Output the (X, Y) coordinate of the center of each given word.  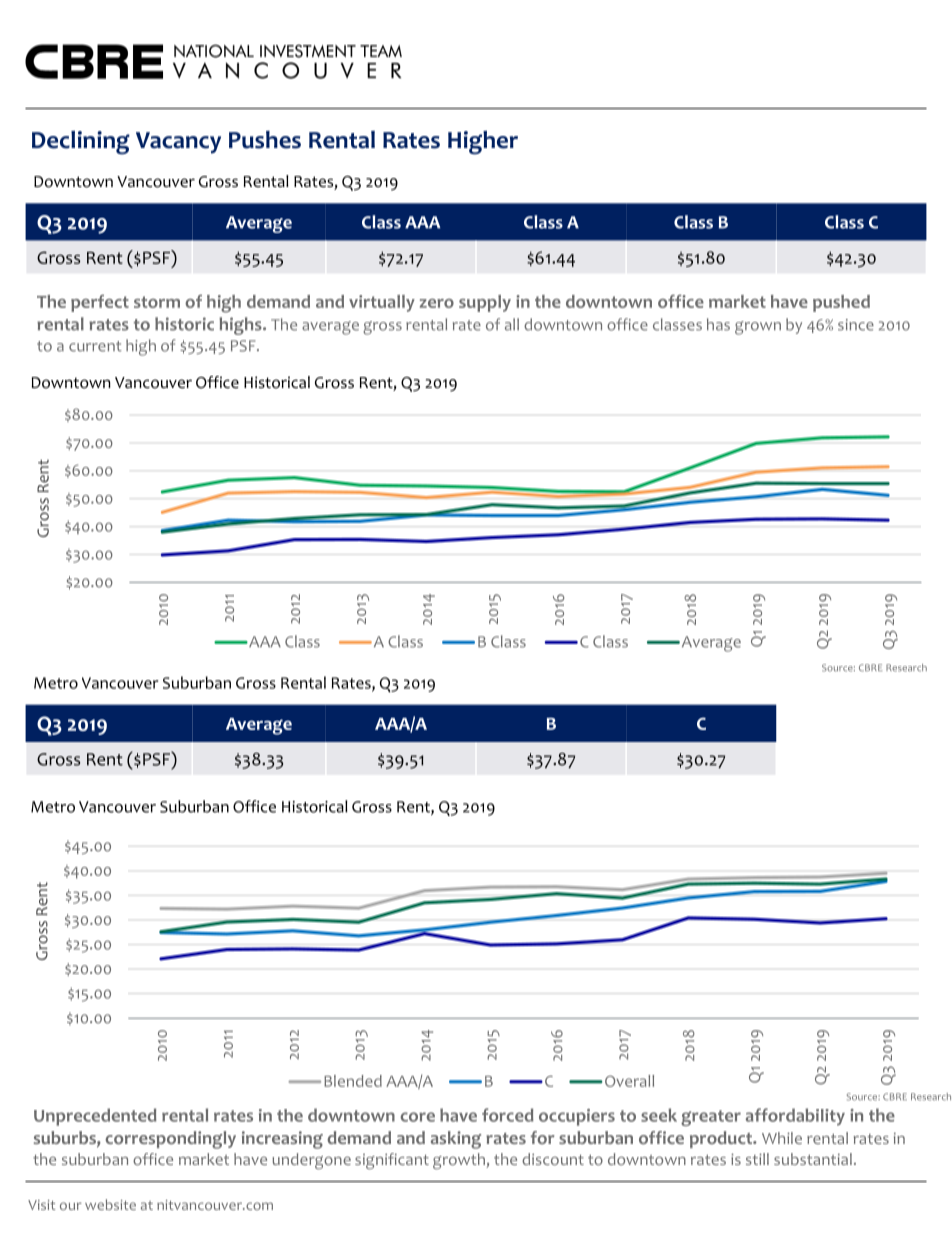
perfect (100, 303)
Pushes (265, 140)
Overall (628, 1081)
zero (437, 303)
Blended (353, 1081)
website (110, 1204)
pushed (841, 303)
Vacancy (178, 143)
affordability (795, 1117)
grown (758, 328)
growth (460, 1161)
